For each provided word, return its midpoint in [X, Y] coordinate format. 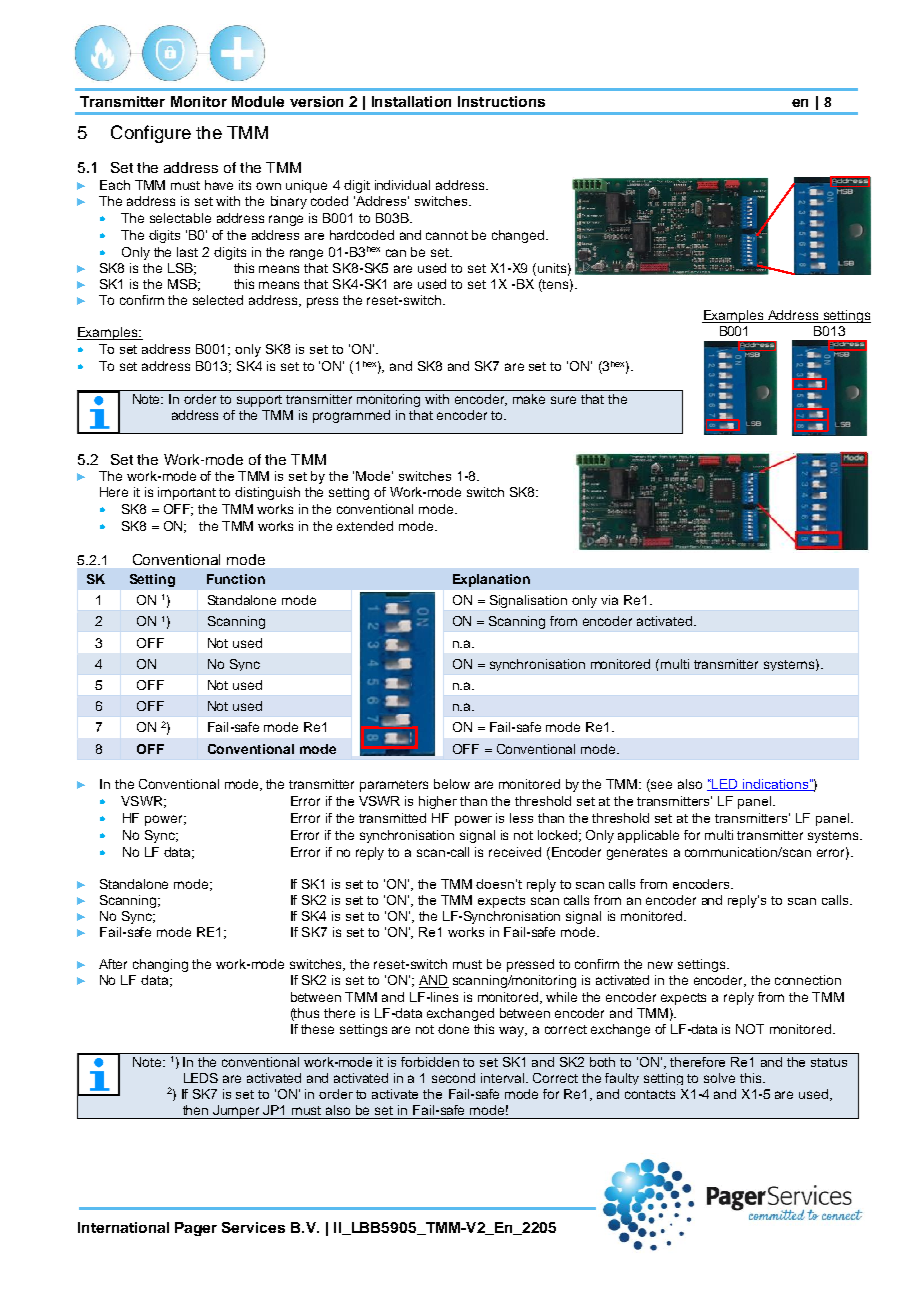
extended [365, 526]
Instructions [501, 101]
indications [775, 785]
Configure [151, 134]
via [609, 600]
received [515, 852]
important [187, 493]
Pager [196, 1229]
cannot [447, 235]
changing [160, 965]
